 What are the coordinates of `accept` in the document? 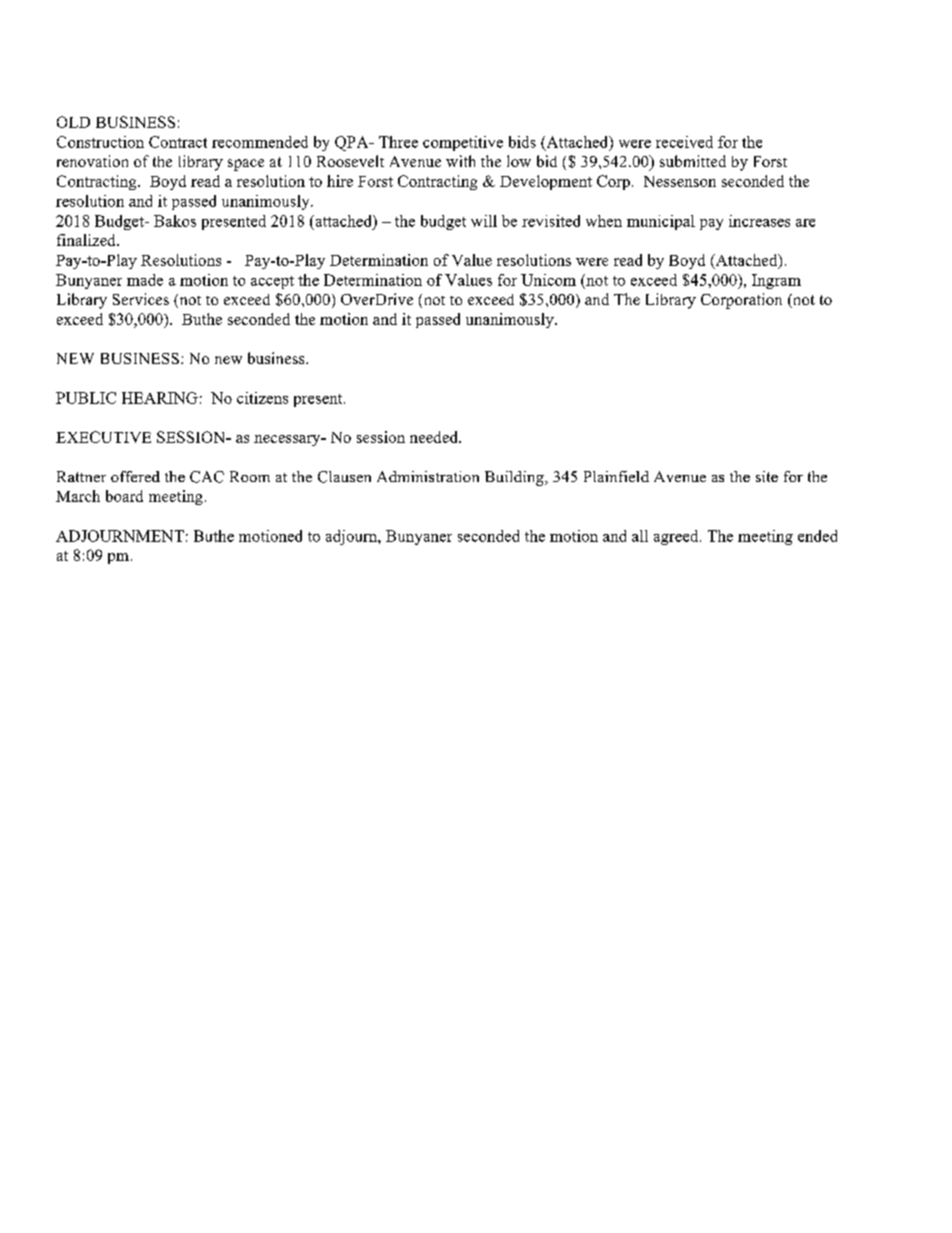 It's located at (272, 282).
